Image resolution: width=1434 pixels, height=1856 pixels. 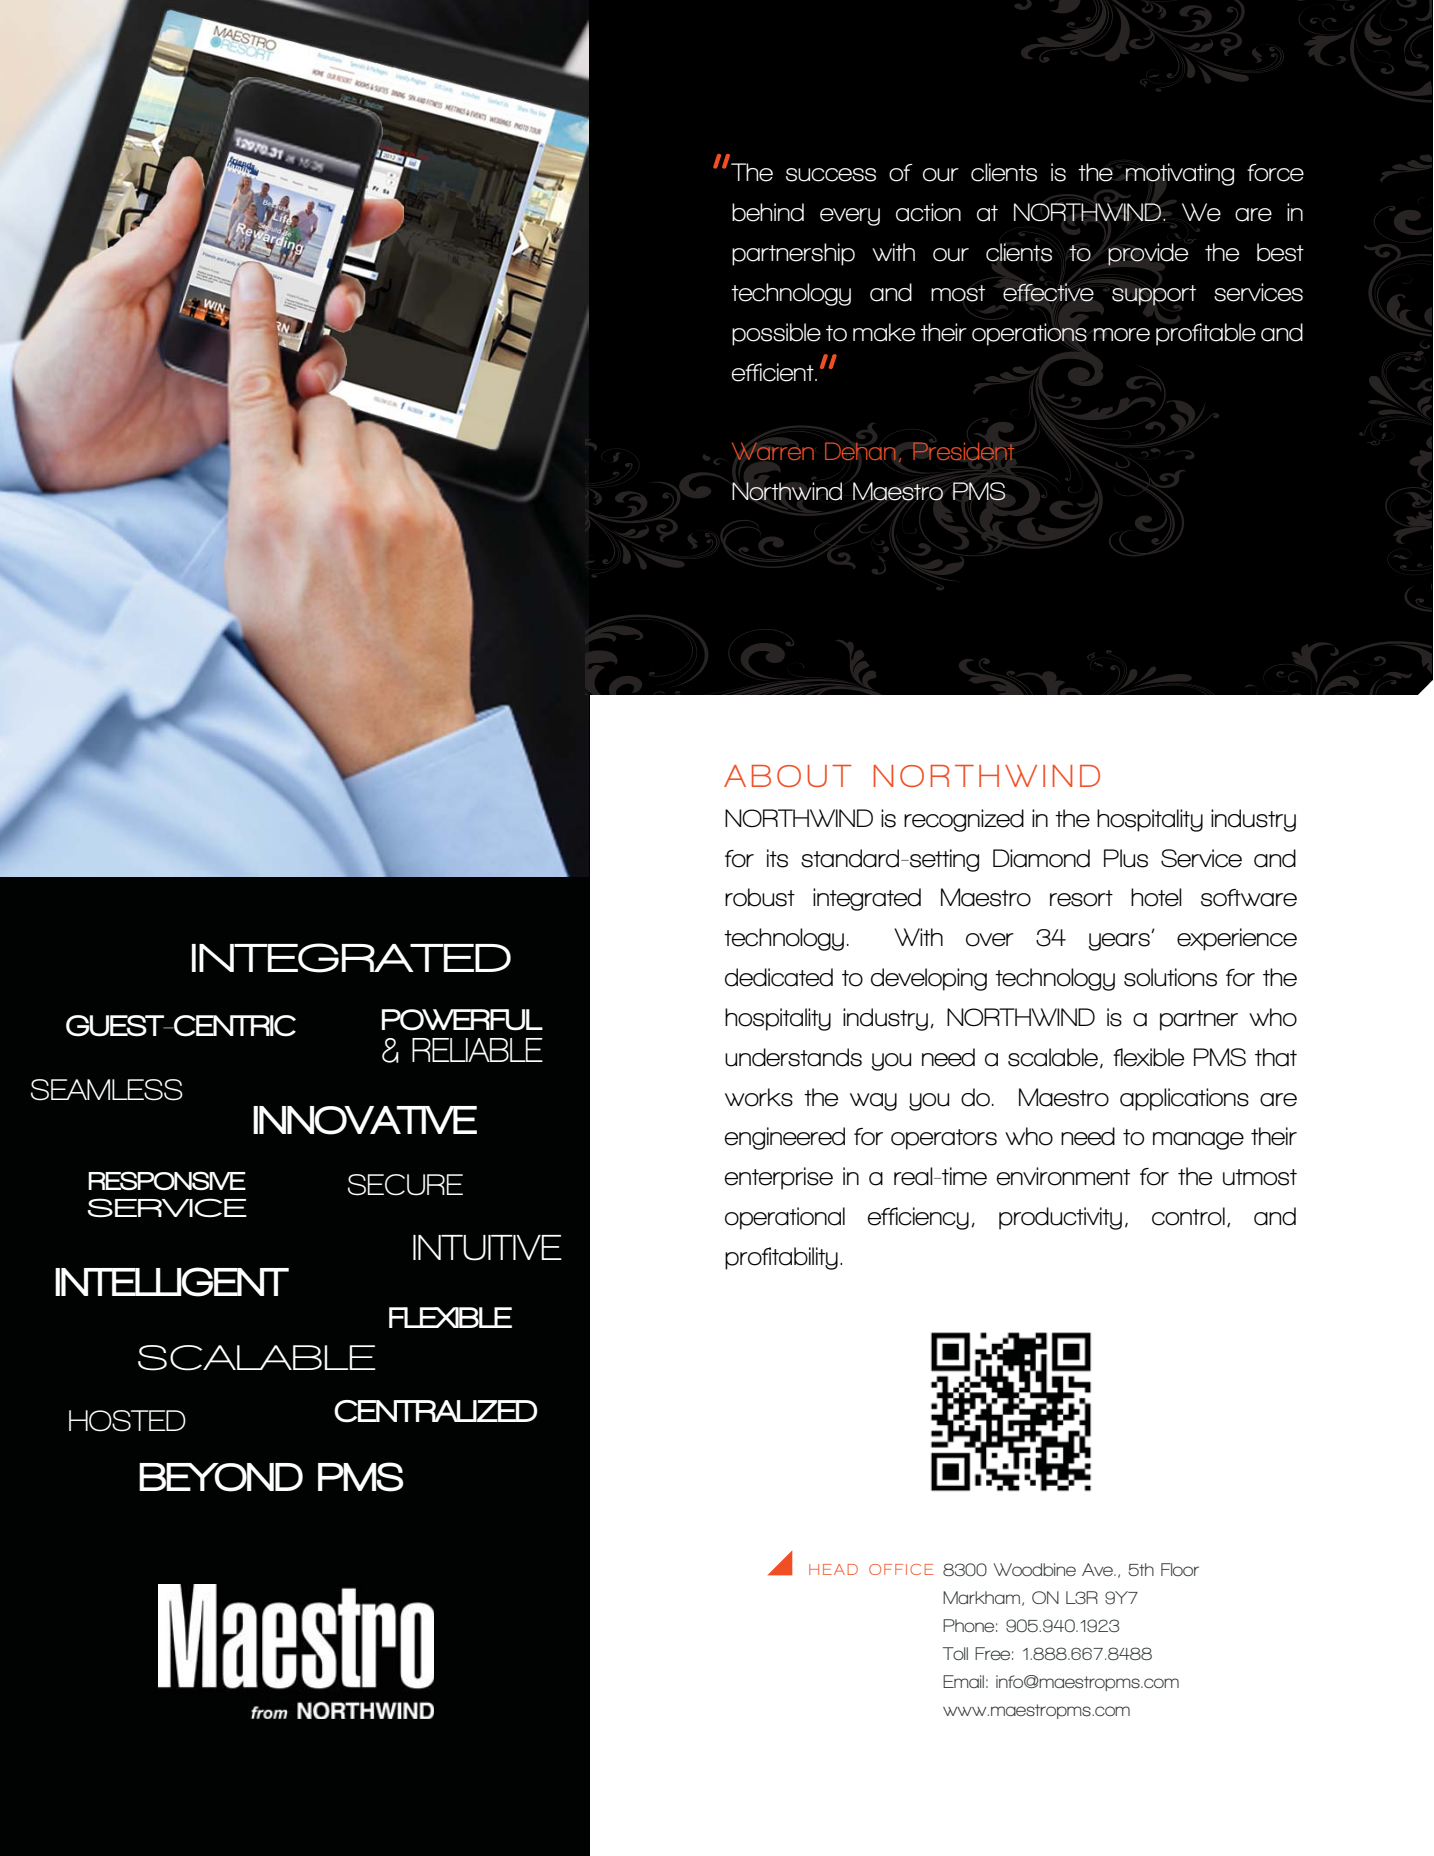 I want to click on POWERFUL, so click(x=462, y=1020).
